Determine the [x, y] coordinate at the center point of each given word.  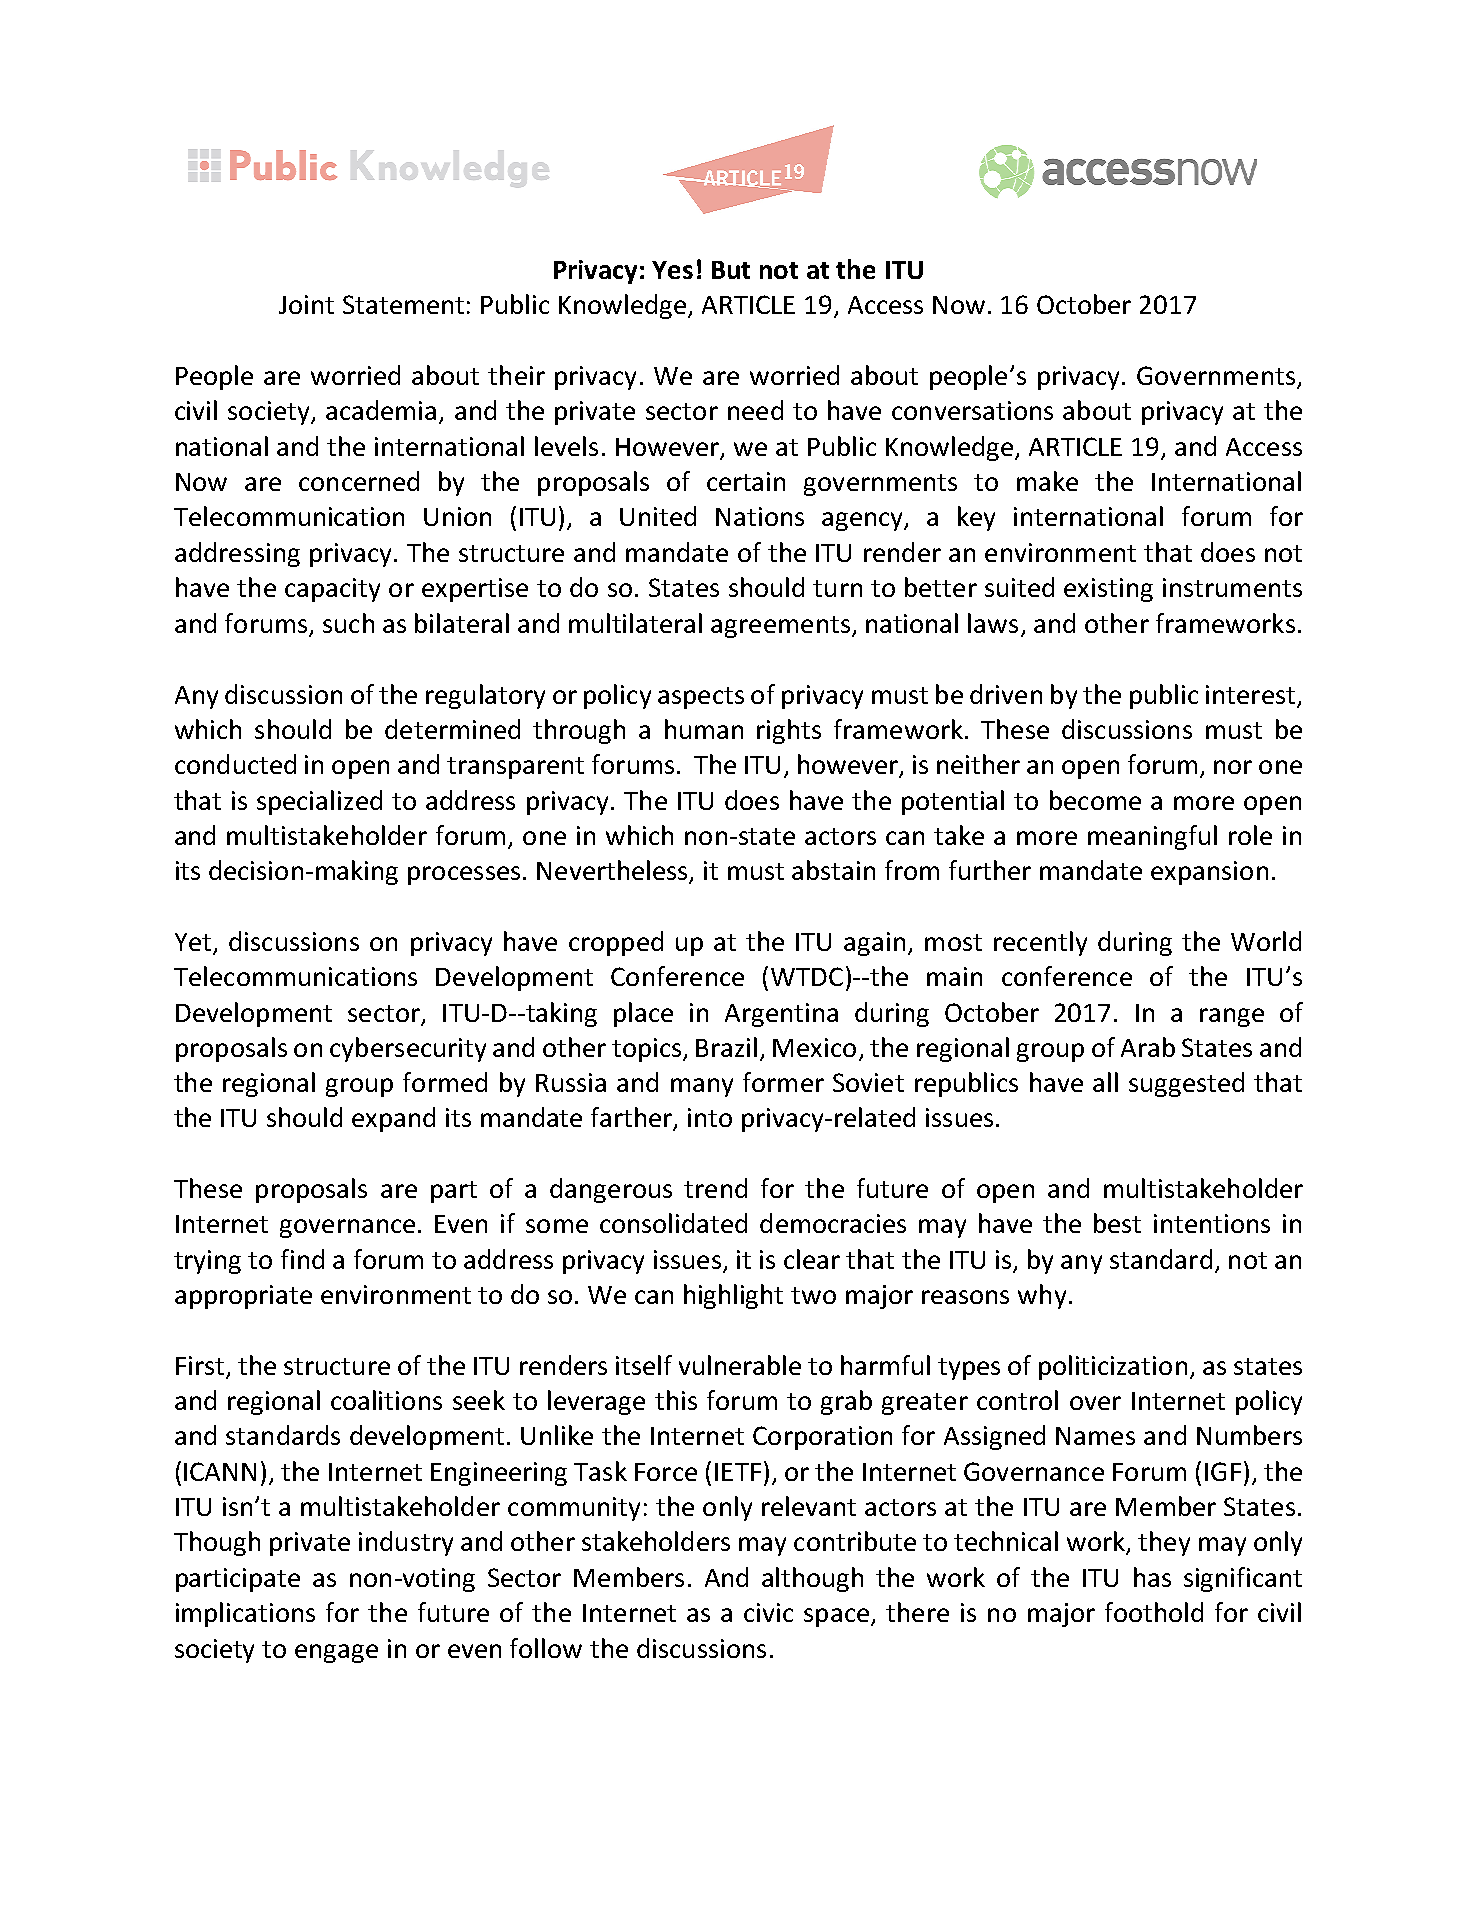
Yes [672, 270]
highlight [733, 1296]
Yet [194, 943]
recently [1040, 943]
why [1042, 1296]
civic [768, 1612]
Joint [306, 304]
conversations [972, 410]
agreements [780, 627]
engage [336, 1653]
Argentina [781, 1015]
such [348, 623]
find [302, 1259]
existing [1108, 590]
